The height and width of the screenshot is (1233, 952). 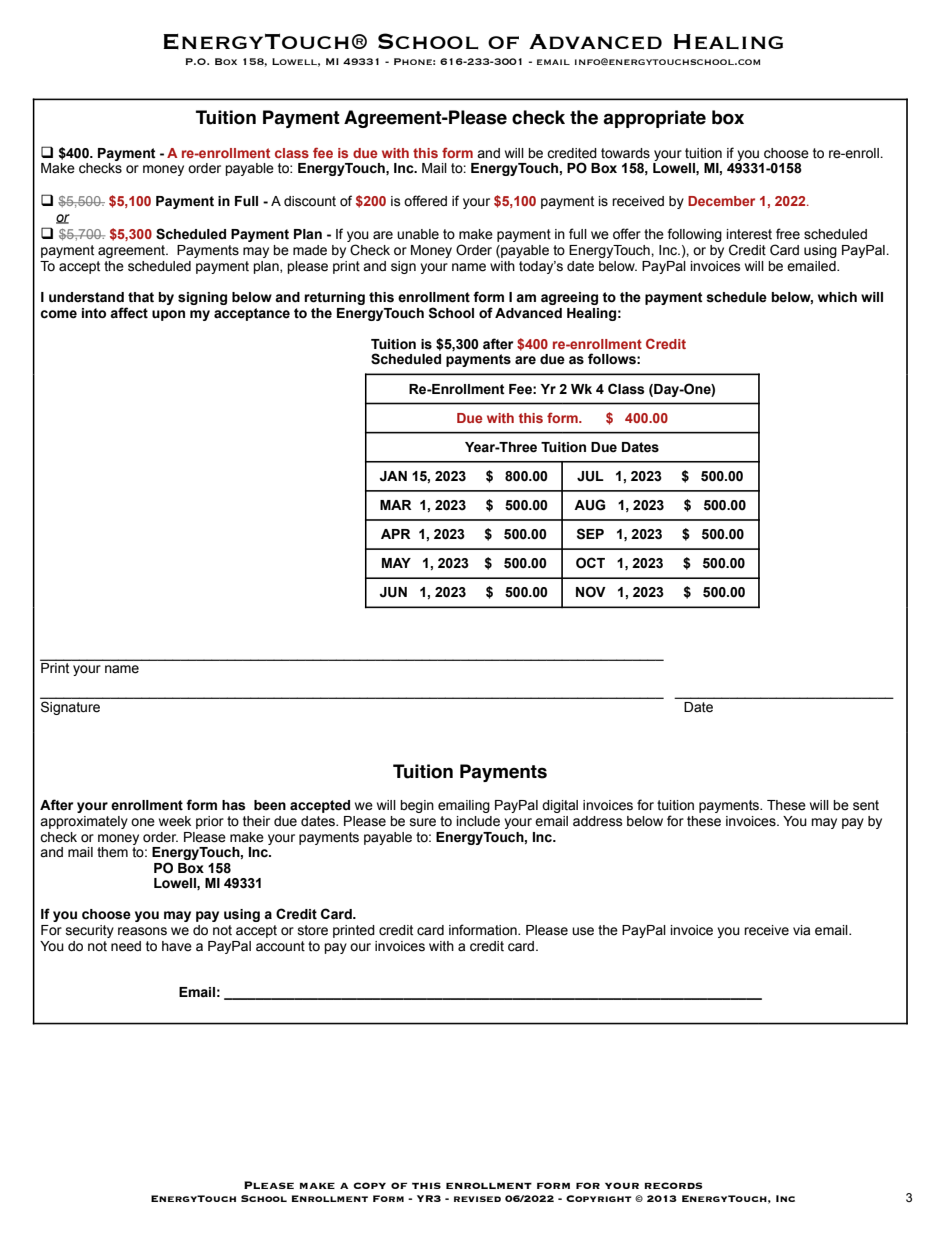 I want to click on revised, so click(x=477, y=1199).
